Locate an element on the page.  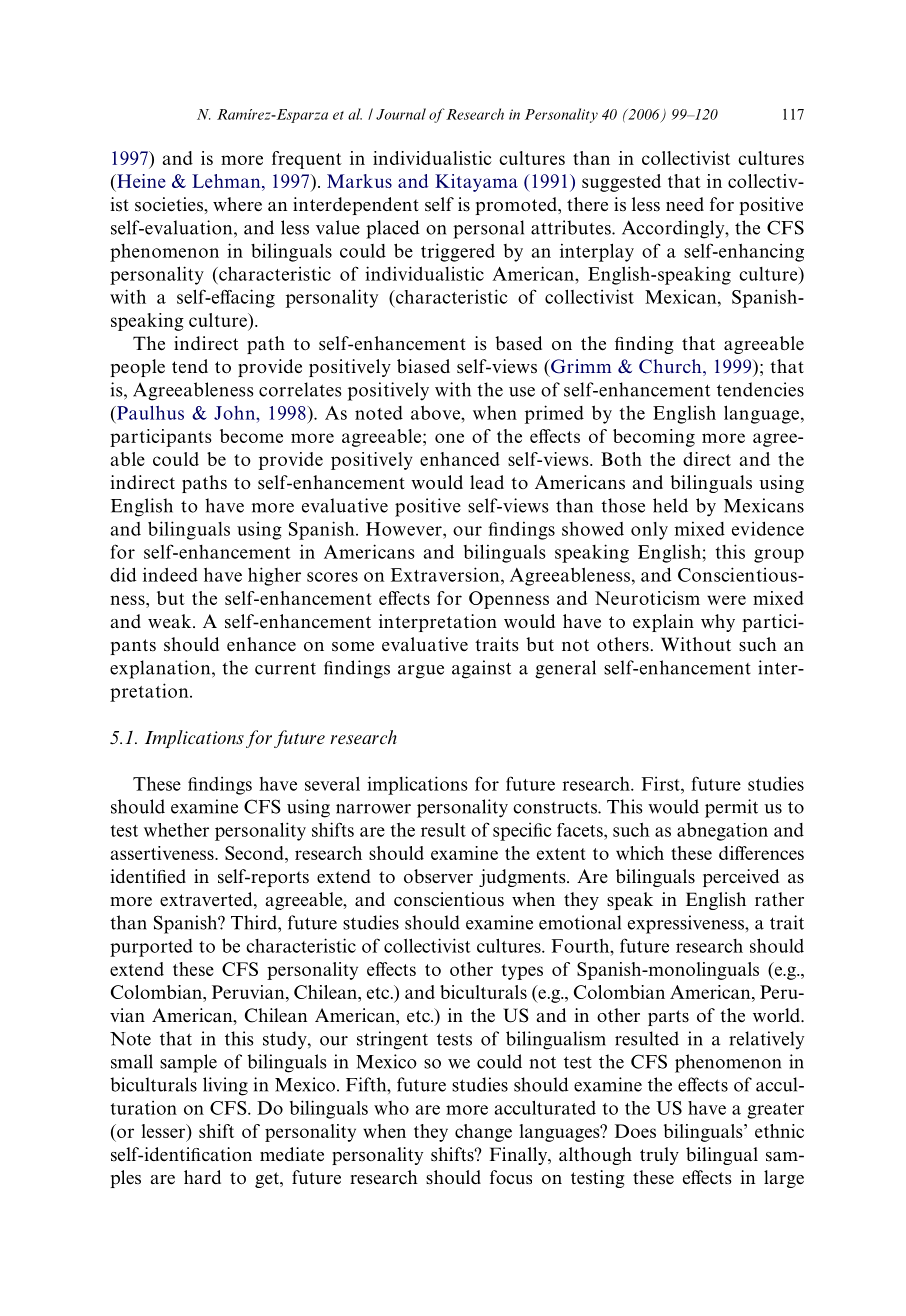
Lehman is located at coordinates (227, 181).
